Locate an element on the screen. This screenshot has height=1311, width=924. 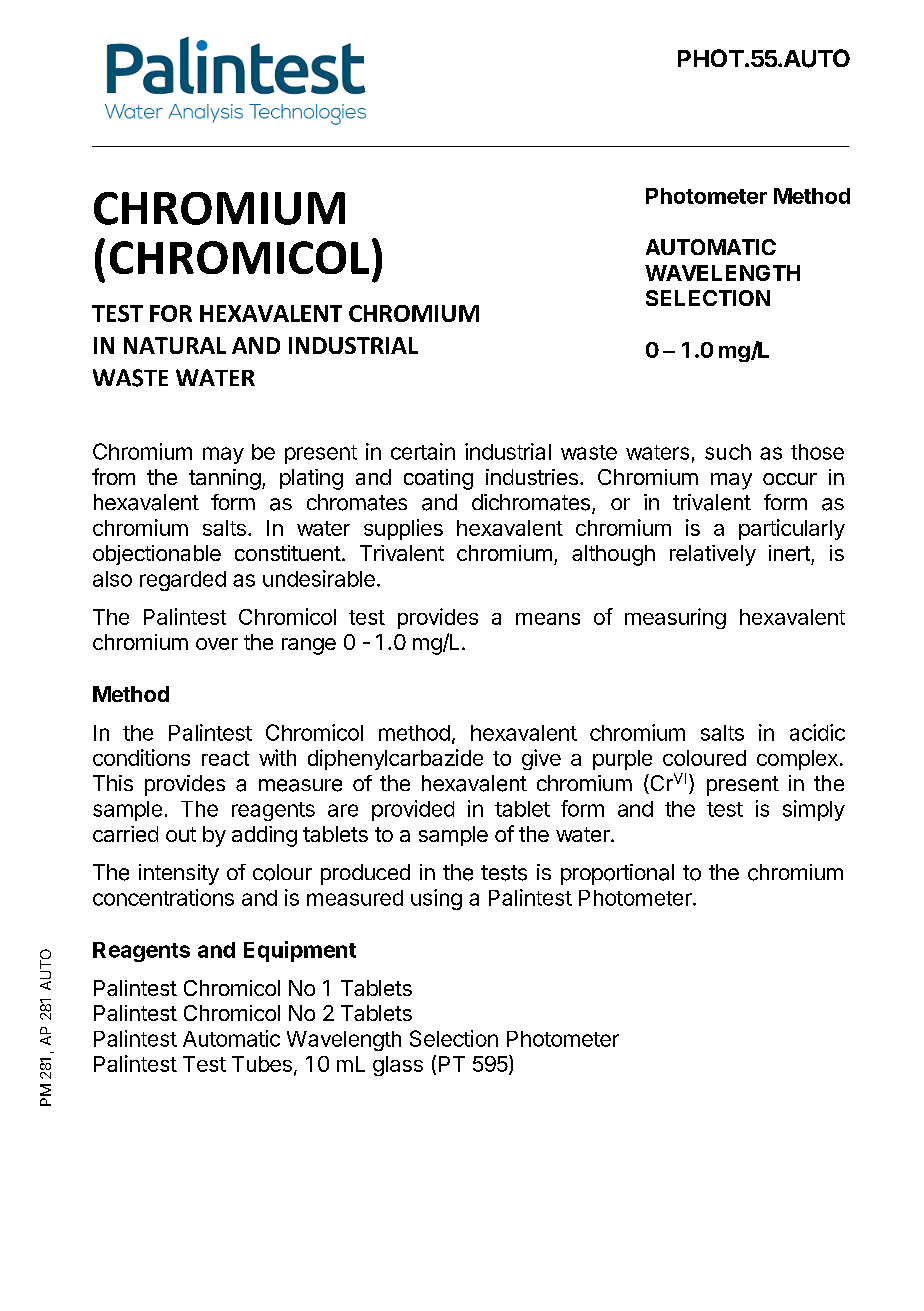
NATURAL is located at coordinates (175, 345).
